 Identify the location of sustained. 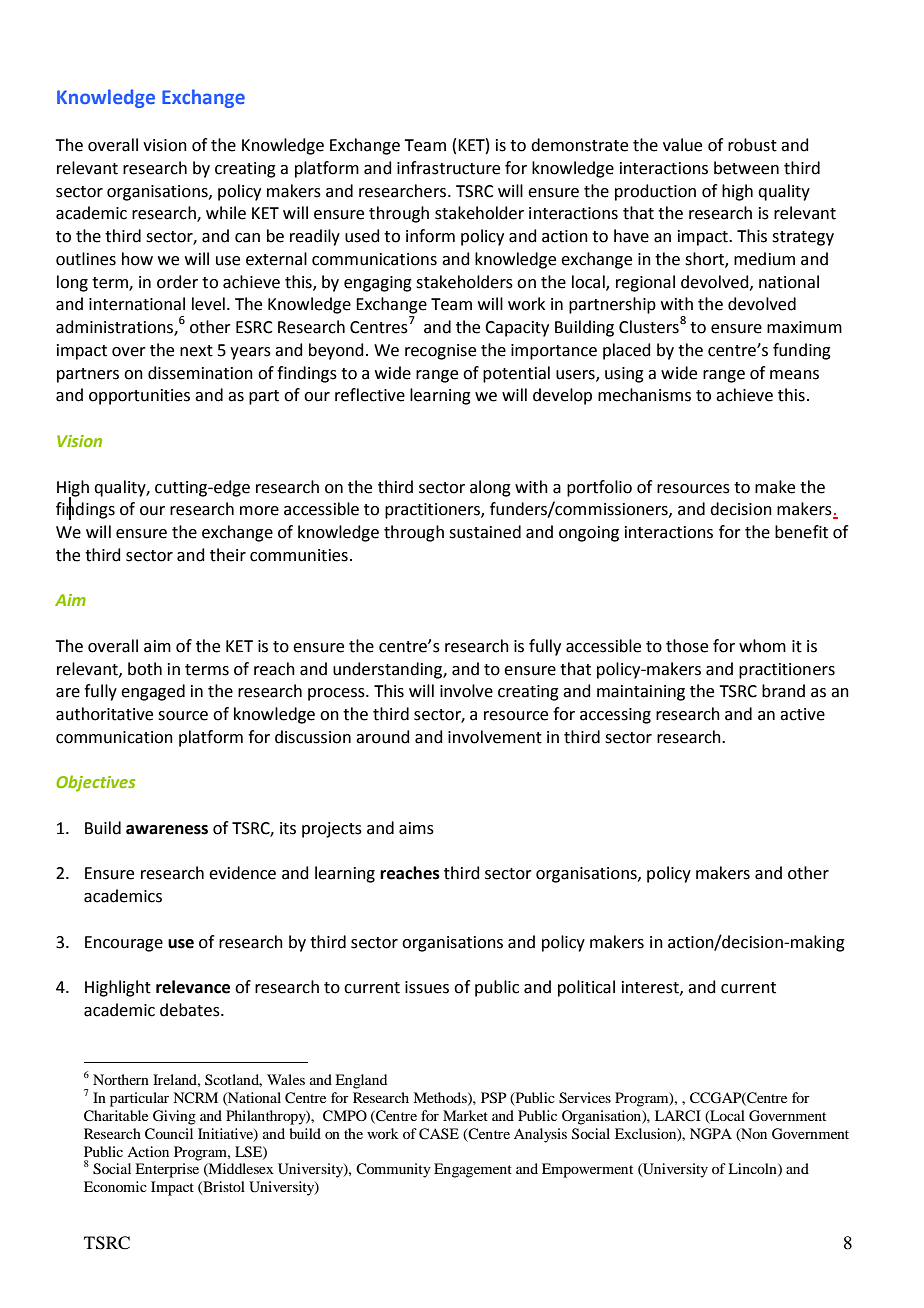
(485, 532).
